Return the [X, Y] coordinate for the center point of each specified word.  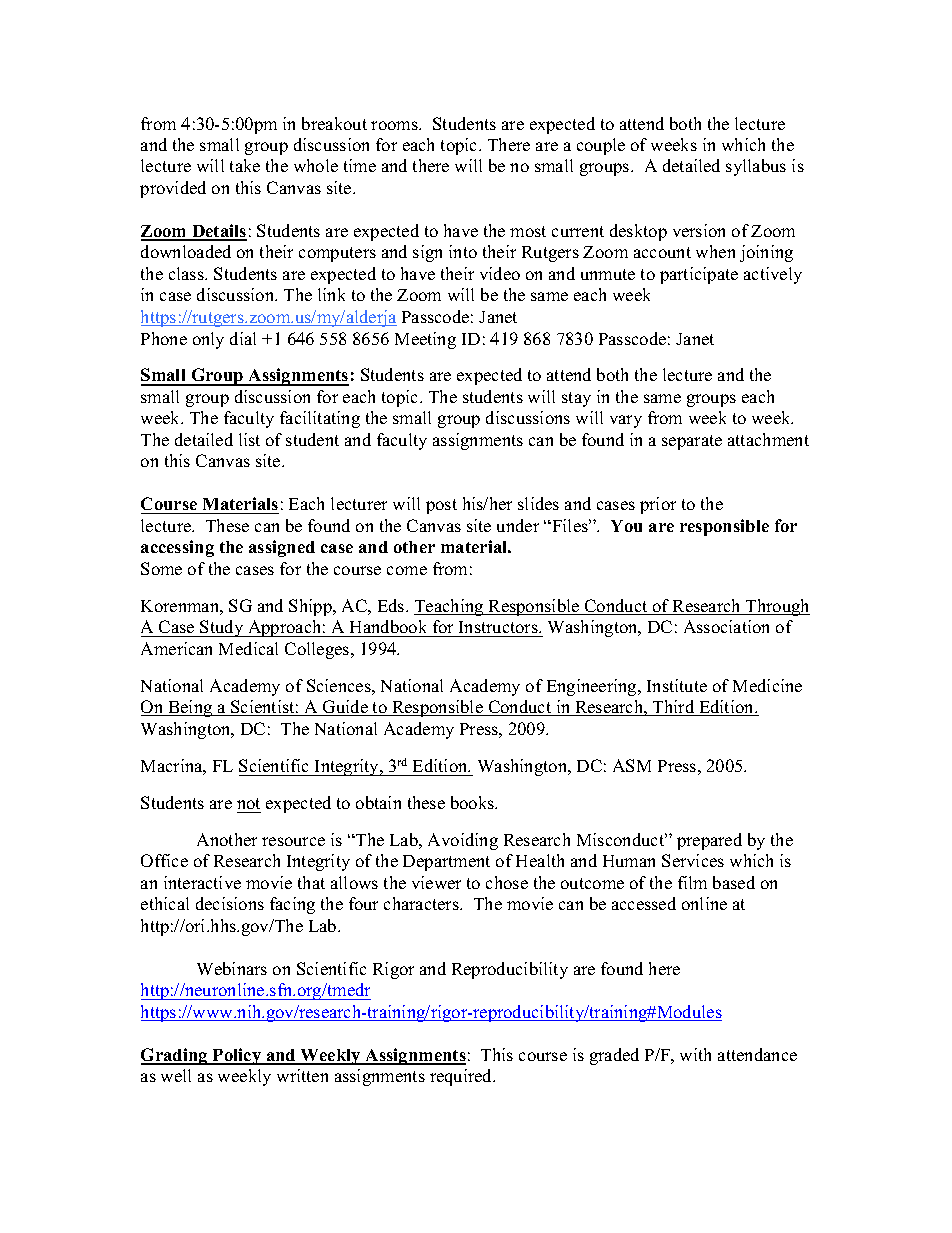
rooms [395, 125]
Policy [237, 1056]
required [462, 1077]
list [249, 439]
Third [674, 708]
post [441, 506]
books [474, 802]
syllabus [756, 167]
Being [190, 708]
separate [692, 442]
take [245, 165]
